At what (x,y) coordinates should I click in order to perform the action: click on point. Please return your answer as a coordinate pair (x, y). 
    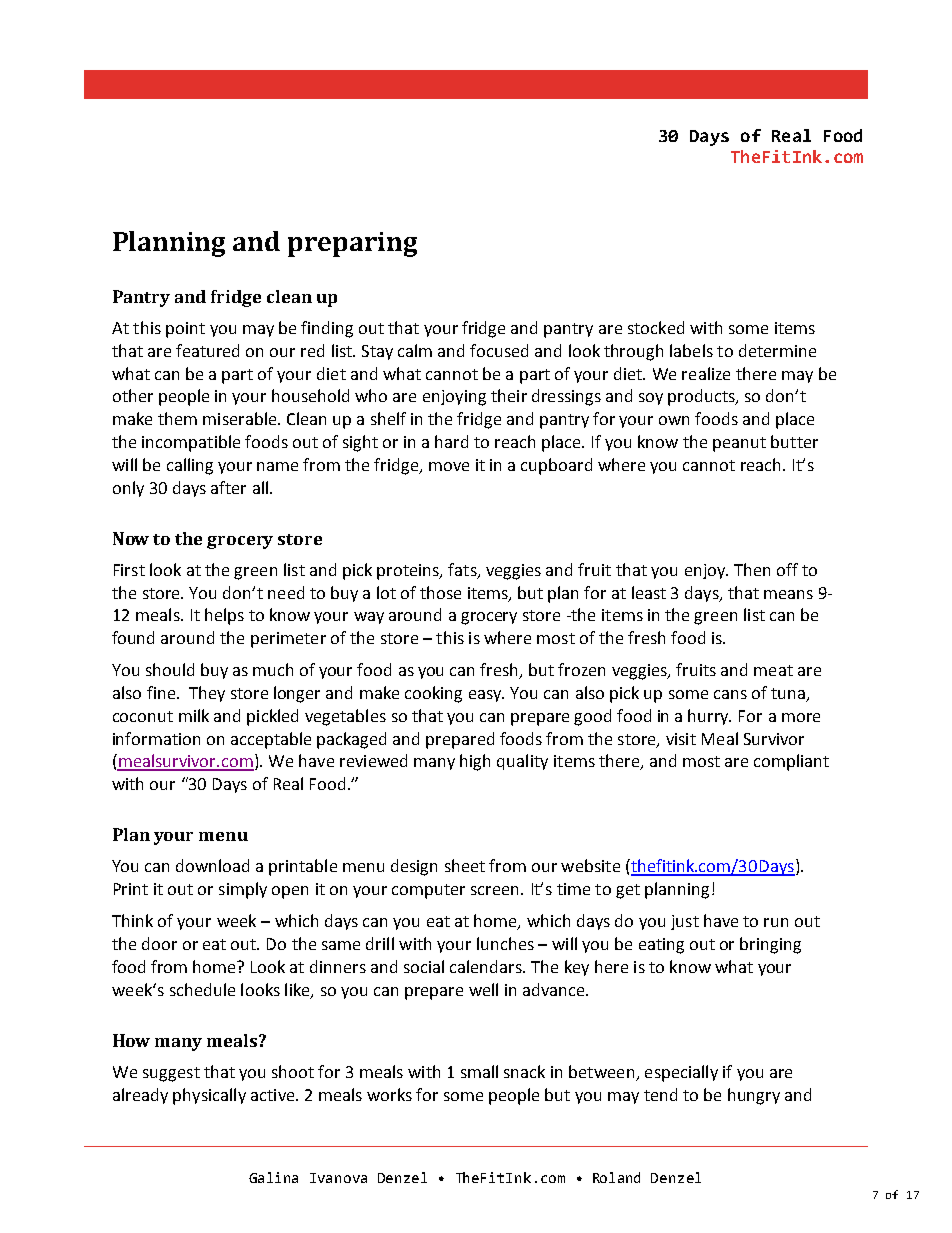
    Looking at the image, I should click on (185, 330).
